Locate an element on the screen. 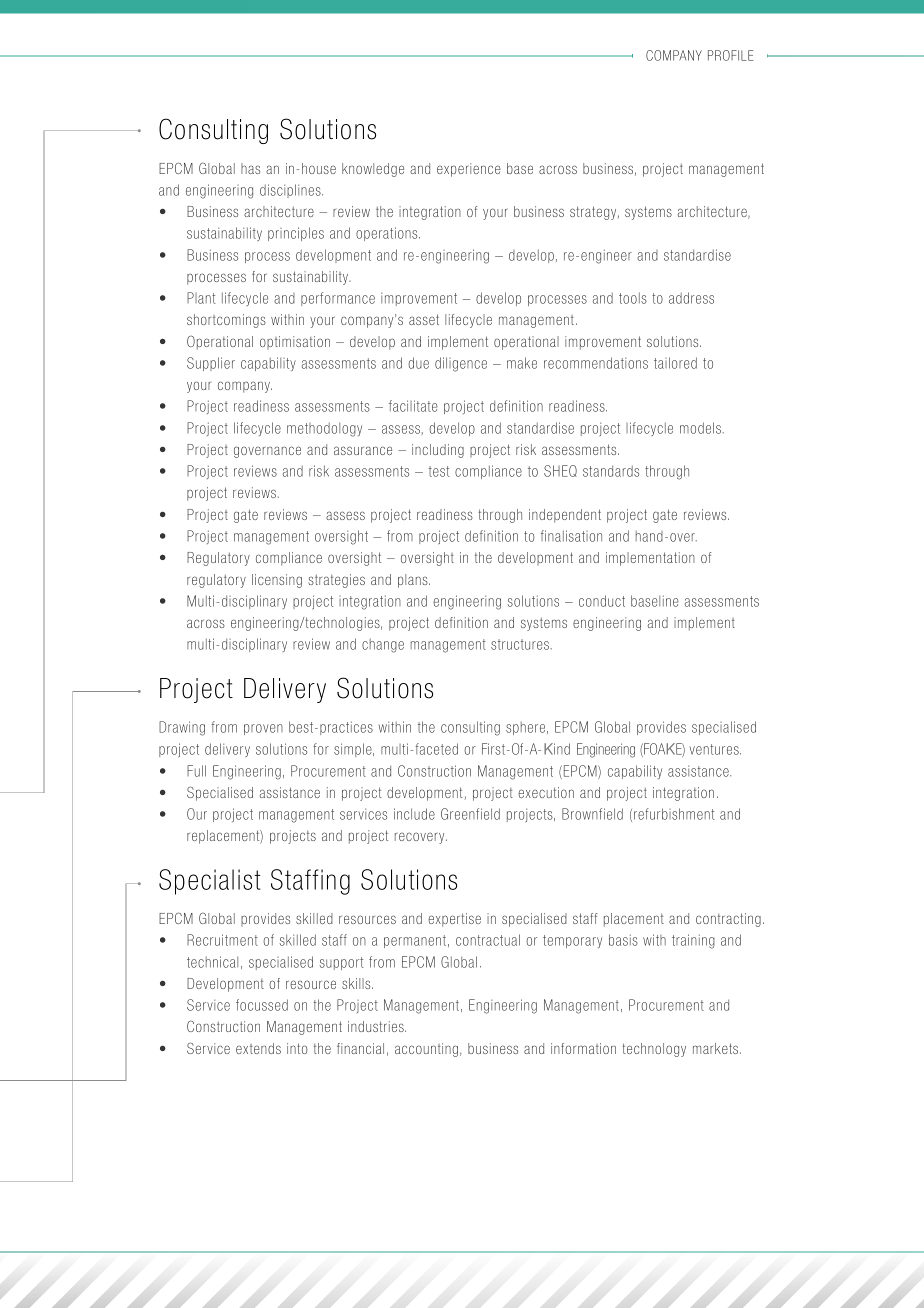 The width and height of the screenshot is (924, 1308). standards is located at coordinates (611, 471).
